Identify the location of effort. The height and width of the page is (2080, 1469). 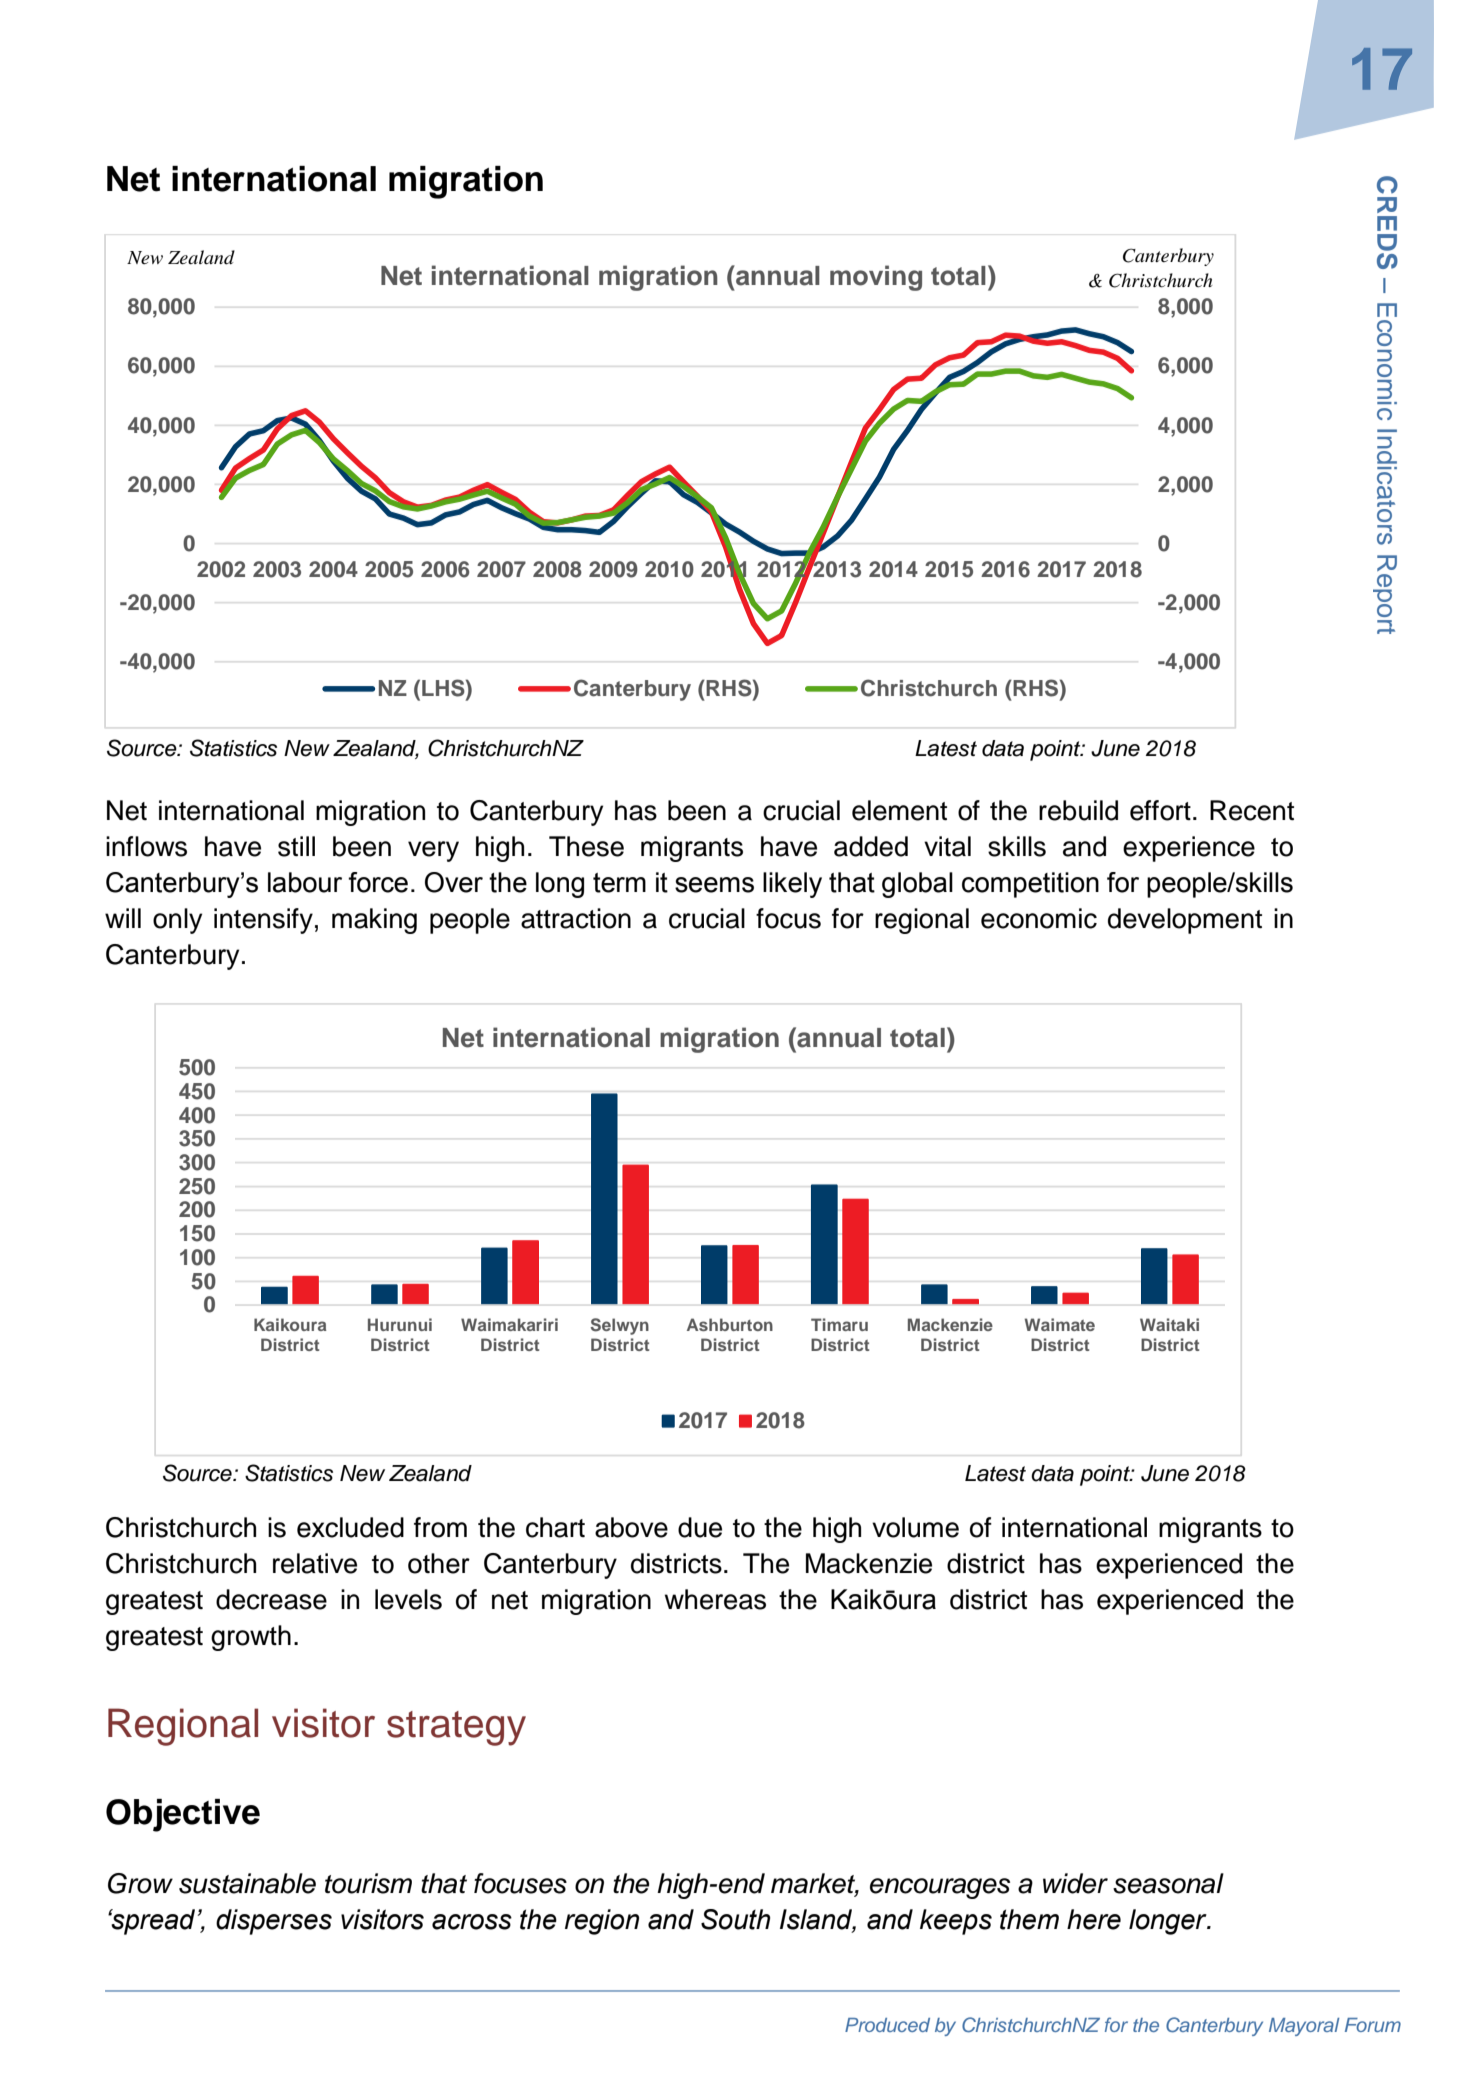
(1160, 810).
